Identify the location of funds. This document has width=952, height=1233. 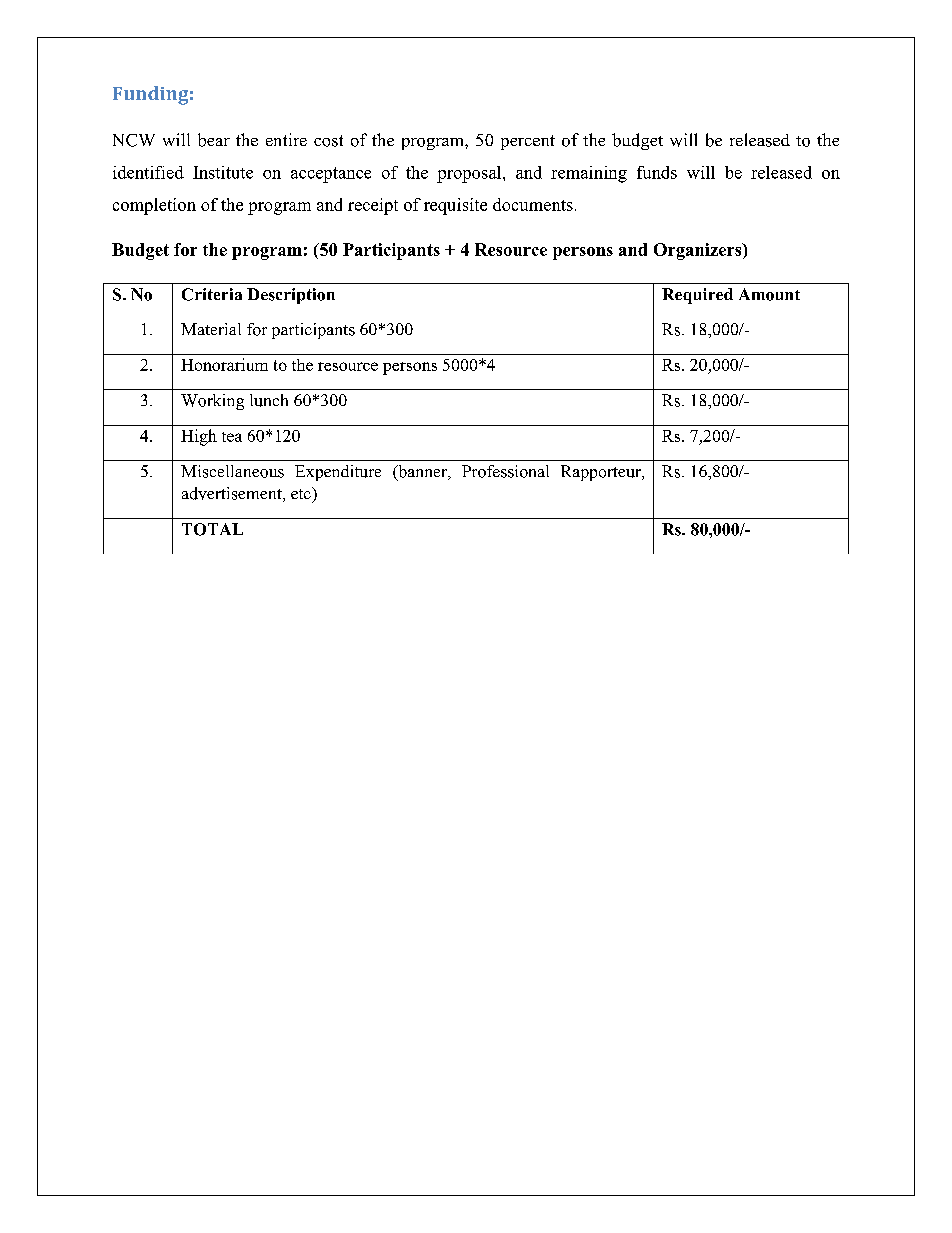
(657, 172).
